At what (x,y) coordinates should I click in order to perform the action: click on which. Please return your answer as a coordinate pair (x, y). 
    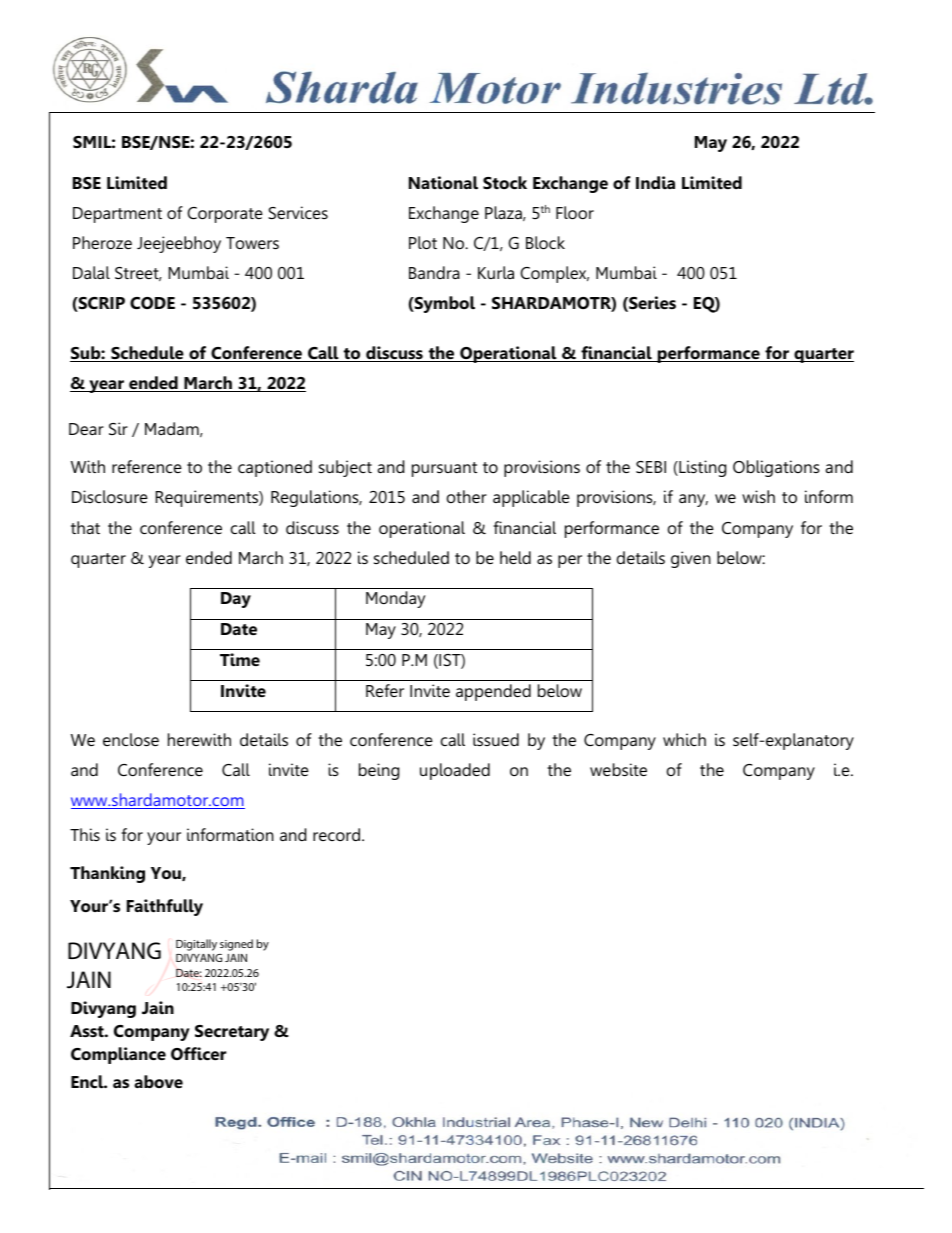
    Looking at the image, I should click on (684, 739).
